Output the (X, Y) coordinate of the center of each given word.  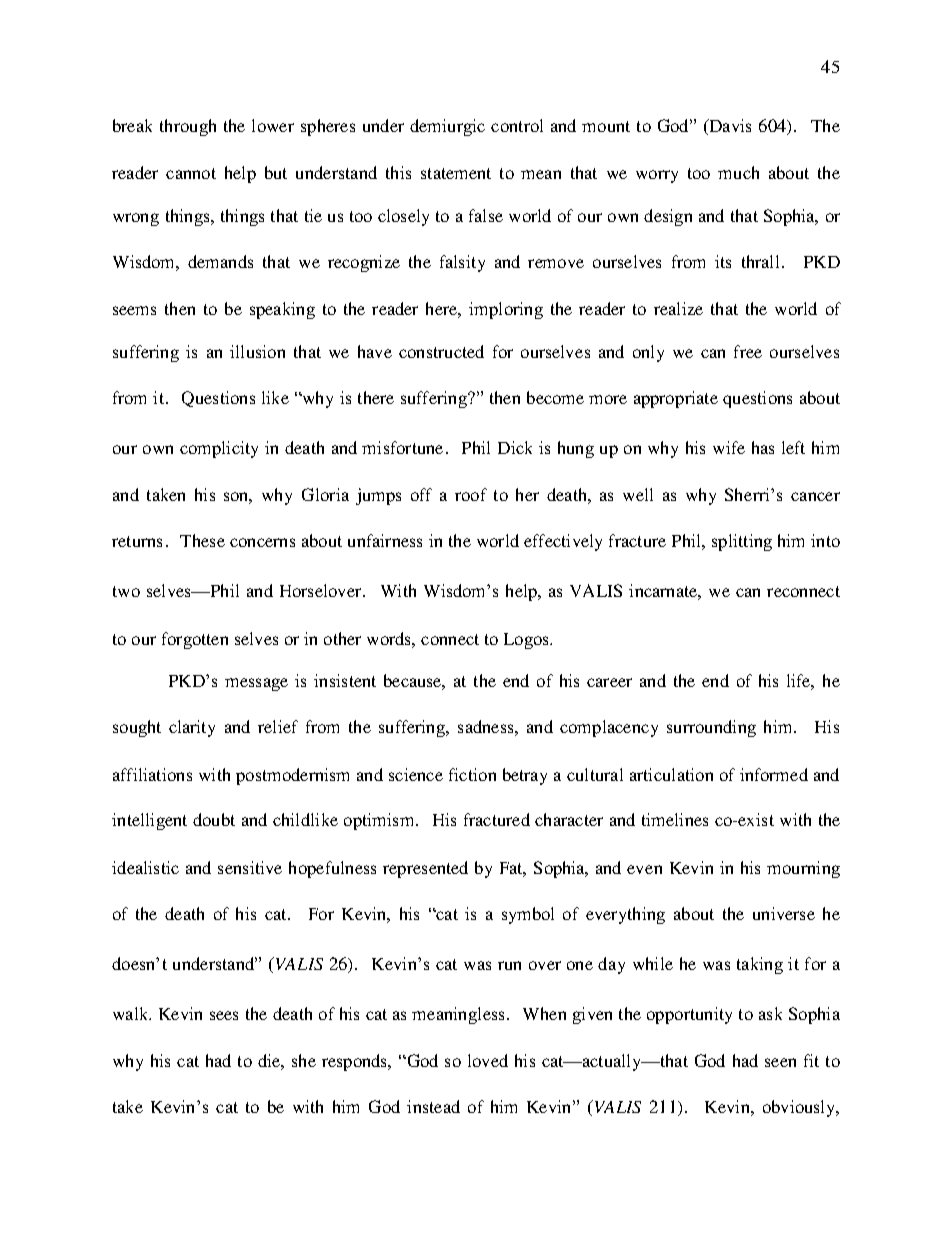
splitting (742, 542)
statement (456, 173)
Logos (527, 641)
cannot (191, 173)
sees (224, 1015)
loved (488, 1060)
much (738, 172)
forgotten (195, 640)
